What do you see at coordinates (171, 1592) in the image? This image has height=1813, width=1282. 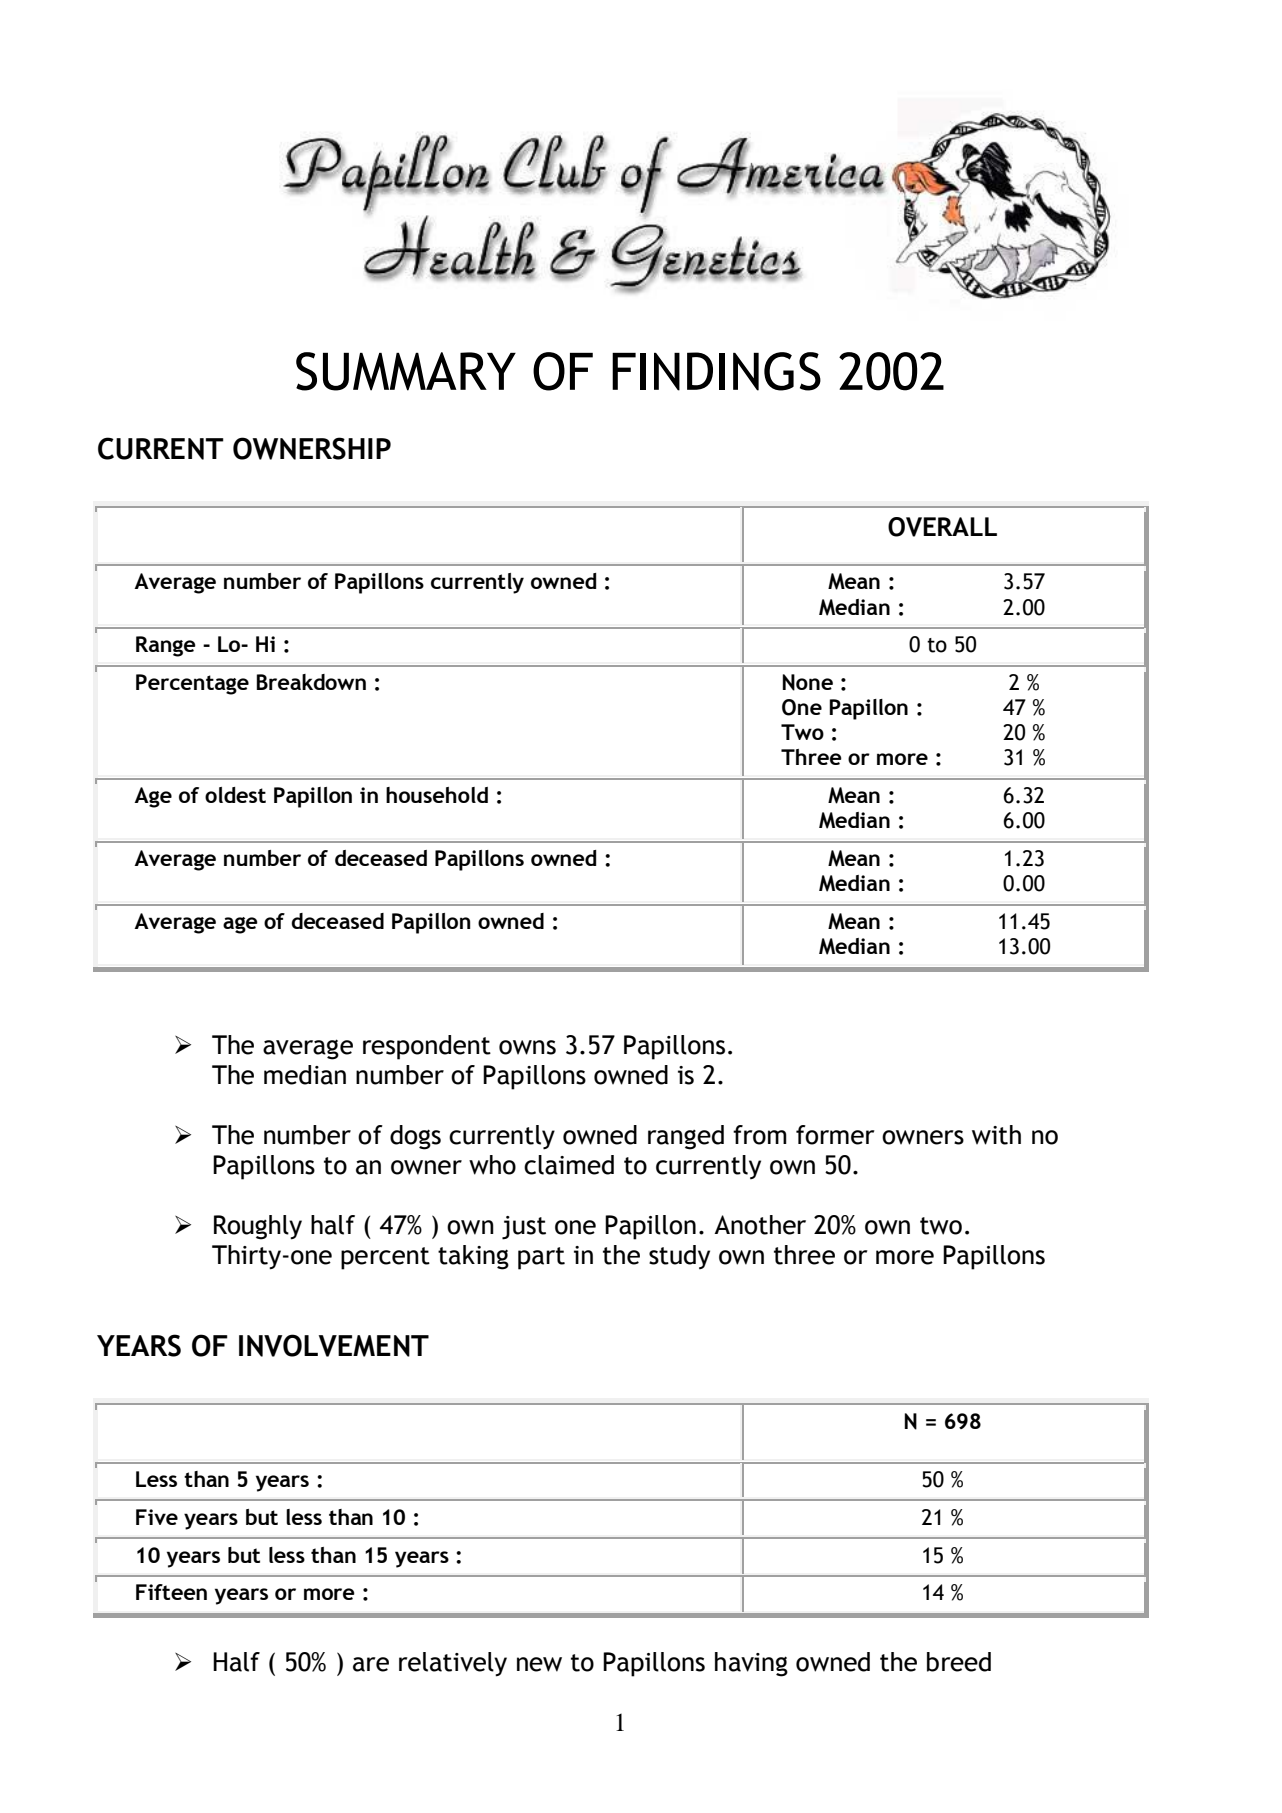 I see `Fifteen` at bounding box center [171, 1592].
